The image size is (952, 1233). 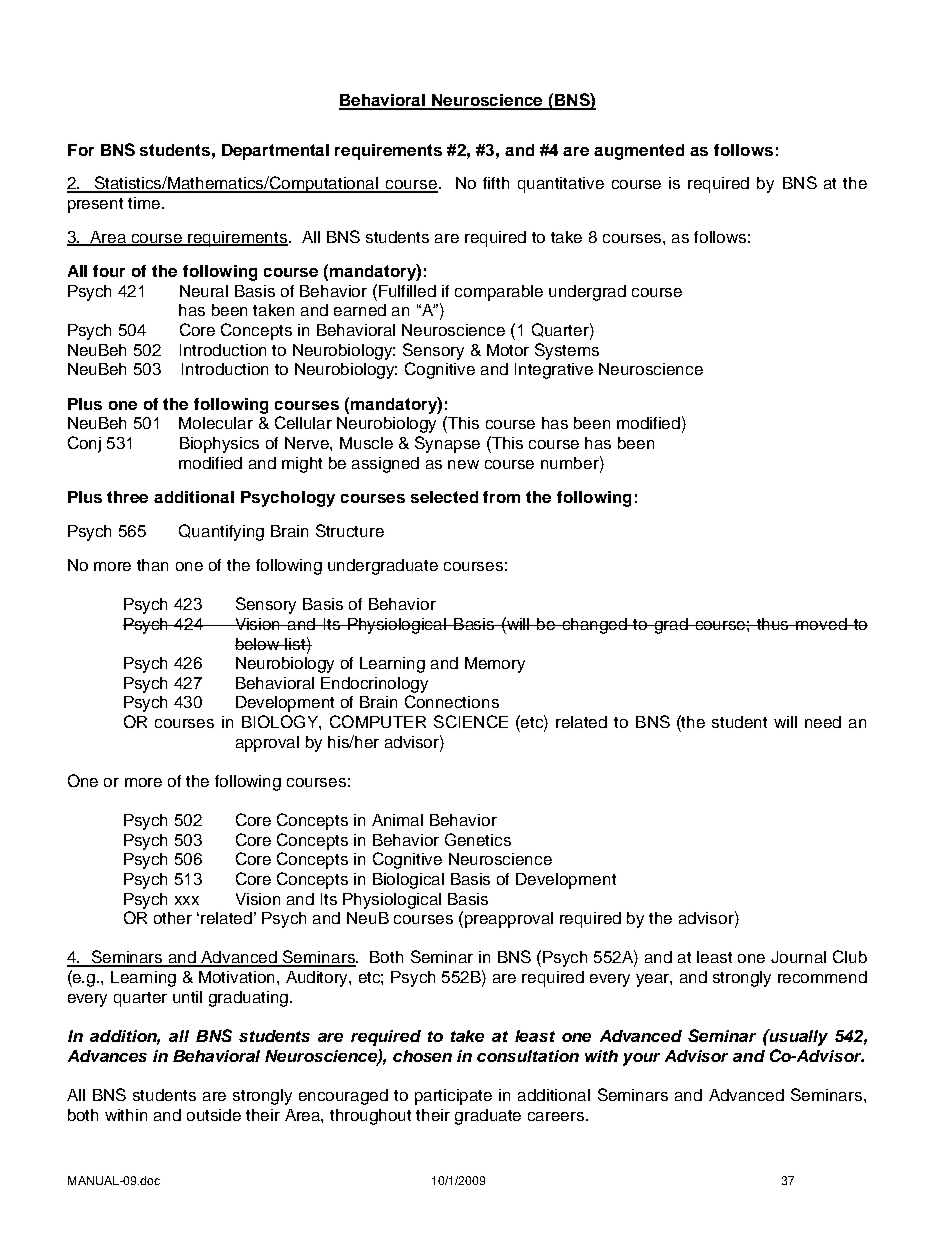 What do you see at coordinates (145, 203) in the screenshot?
I see `time` at bounding box center [145, 203].
